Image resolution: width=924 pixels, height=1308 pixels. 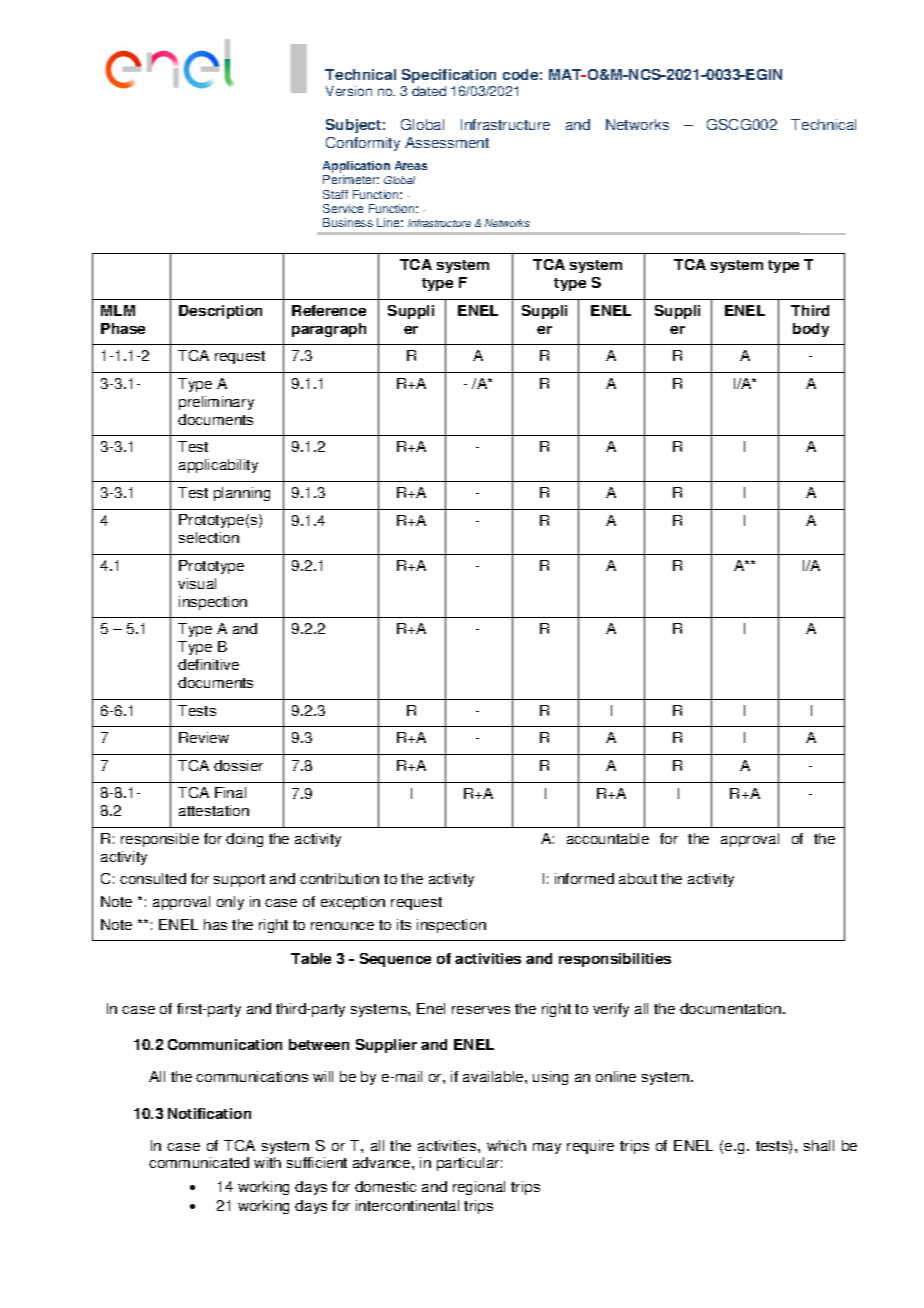 I want to click on preliminary, so click(x=216, y=403).
